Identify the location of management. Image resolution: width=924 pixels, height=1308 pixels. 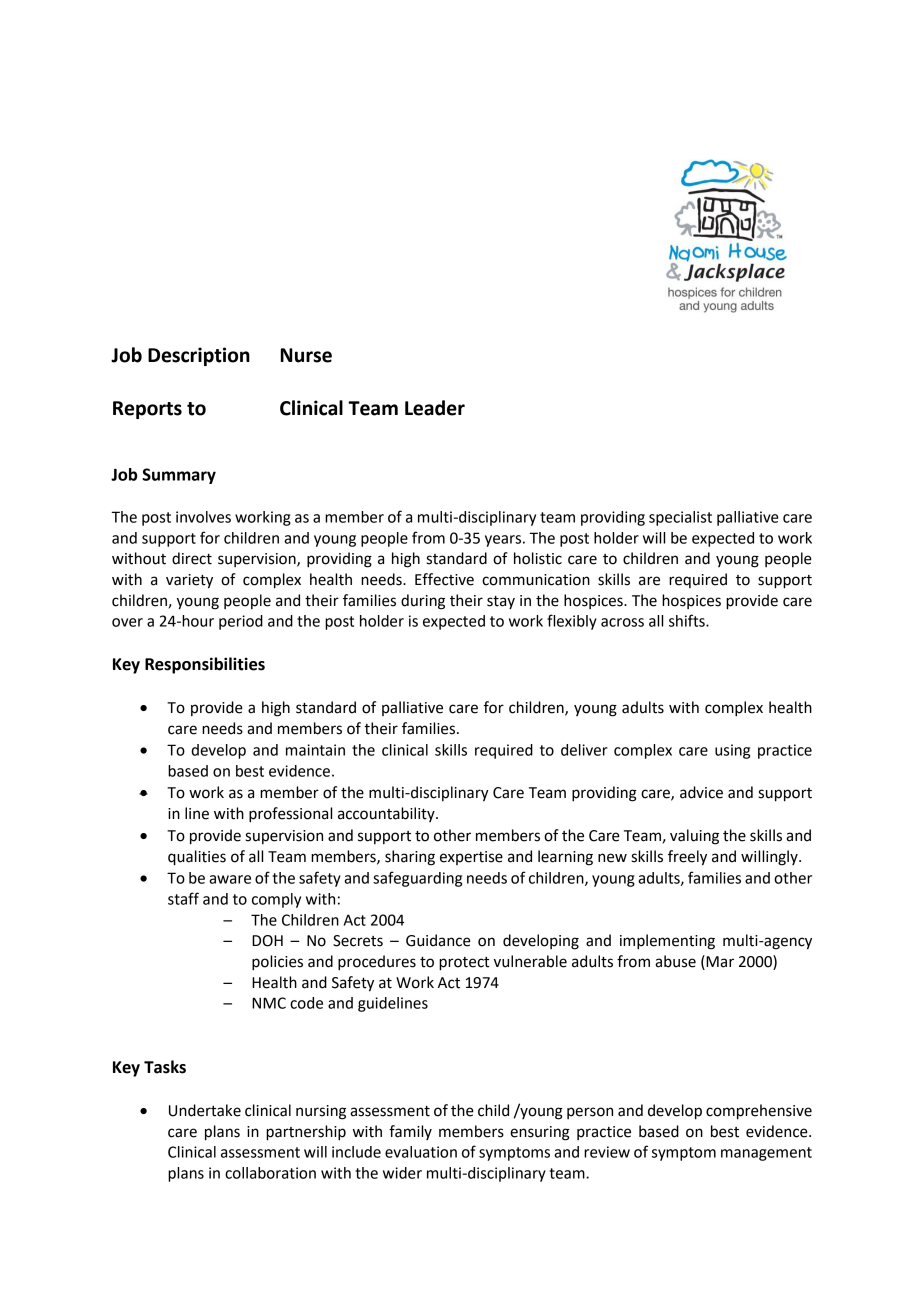
(766, 1154).
